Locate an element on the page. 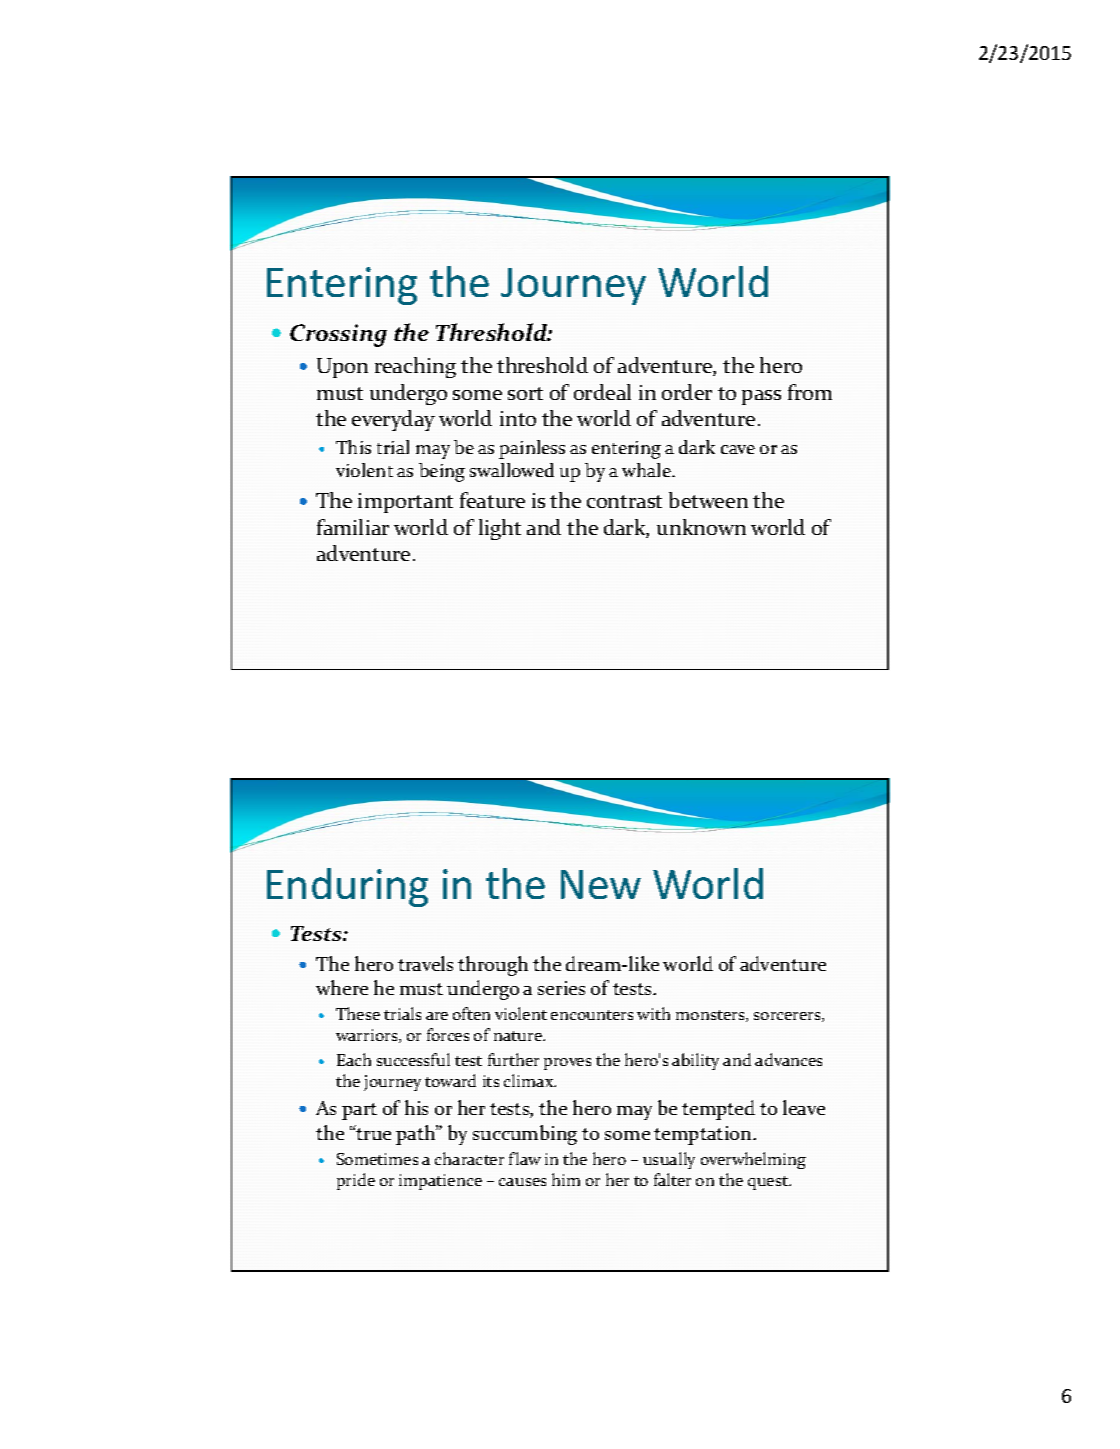 The height and width of the page is (1449, 1120). unknown is located at coordinates (701, 527).
